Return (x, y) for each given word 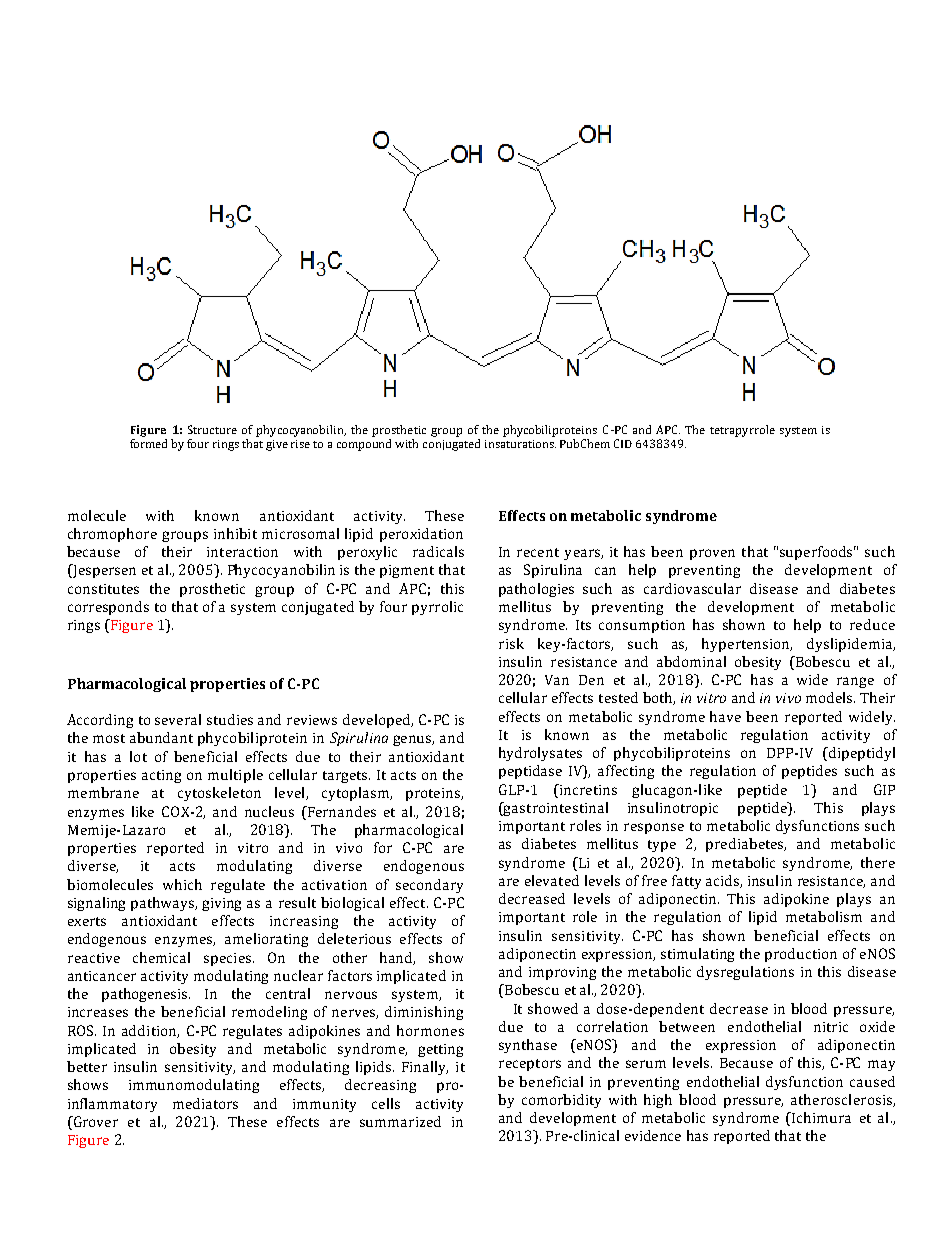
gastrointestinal (555, 809)
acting (161, 776)
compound (364, 445)
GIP (884, 789)
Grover (95, 1121)
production (801, 955)
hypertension (747, 645)
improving (562, 973)
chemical (161, 957)
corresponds (108, 608)
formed (148, 443)
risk (511, 643)
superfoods (818, 553)
